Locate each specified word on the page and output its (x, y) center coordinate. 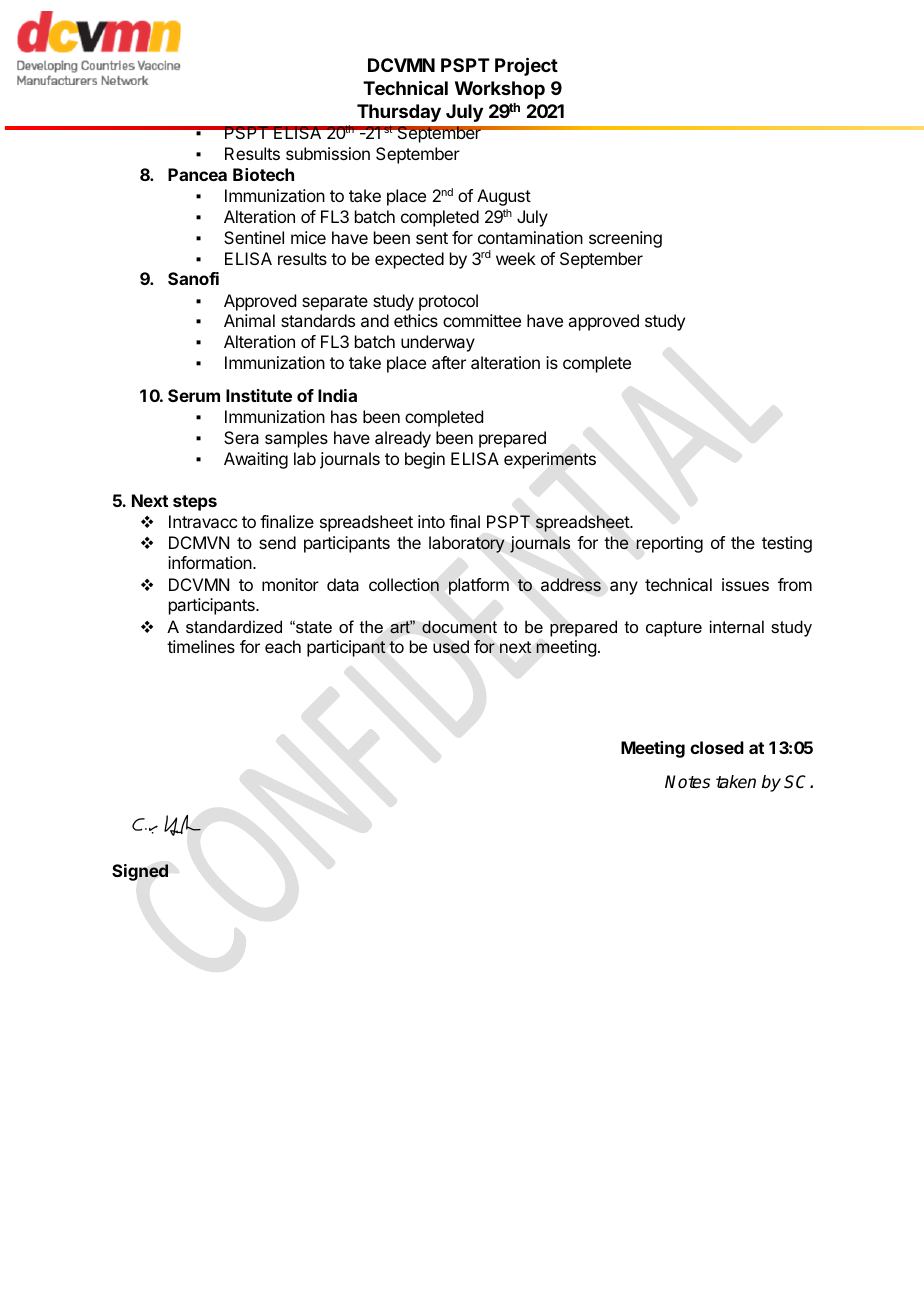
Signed (140, 872)
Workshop (500, 90)
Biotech (263, 174)
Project (526, 66)
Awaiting (256, 460)
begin (425, 460)
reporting (669, 544)
